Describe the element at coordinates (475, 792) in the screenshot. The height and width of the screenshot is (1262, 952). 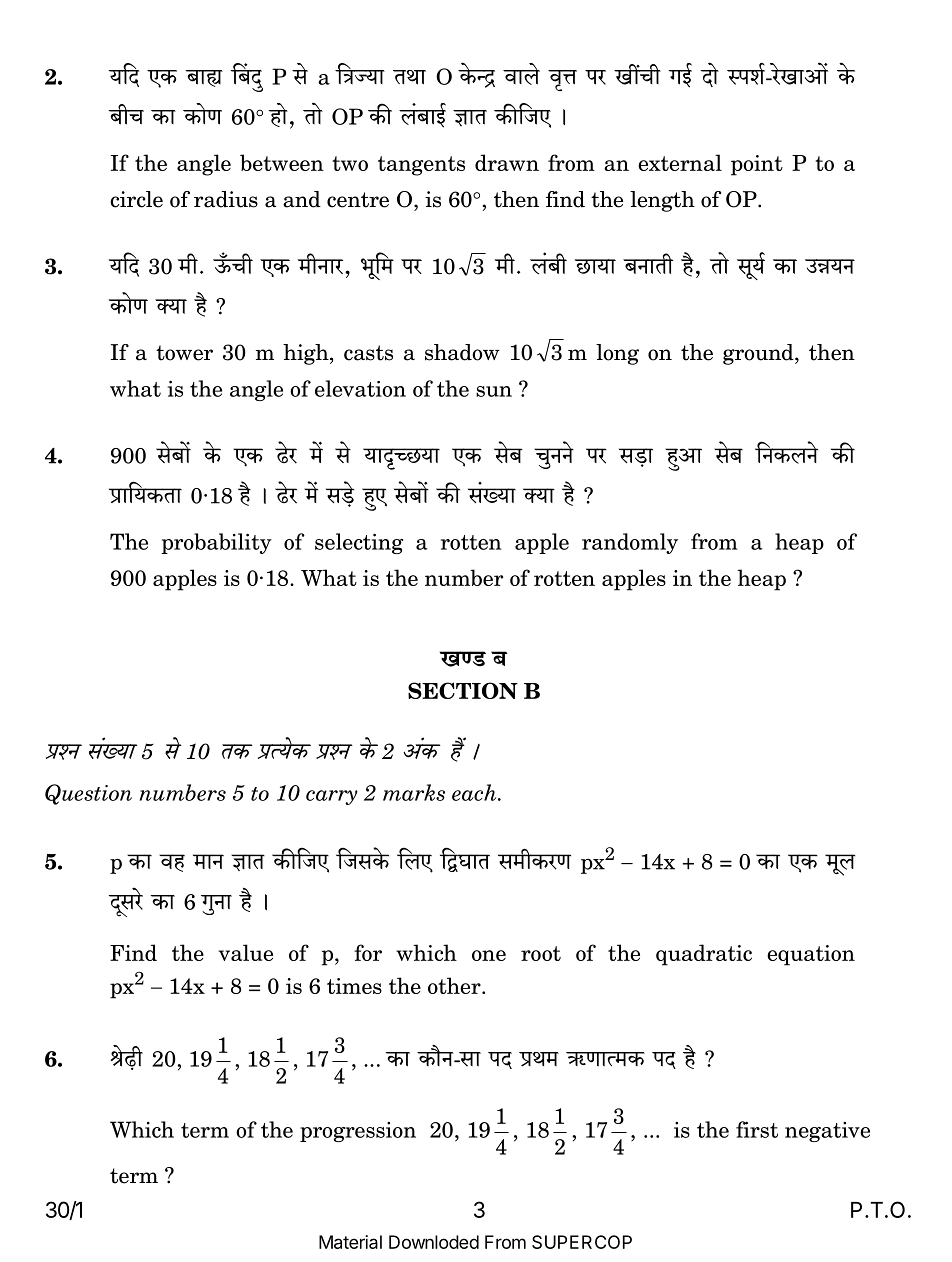
I see `each` at that location.
